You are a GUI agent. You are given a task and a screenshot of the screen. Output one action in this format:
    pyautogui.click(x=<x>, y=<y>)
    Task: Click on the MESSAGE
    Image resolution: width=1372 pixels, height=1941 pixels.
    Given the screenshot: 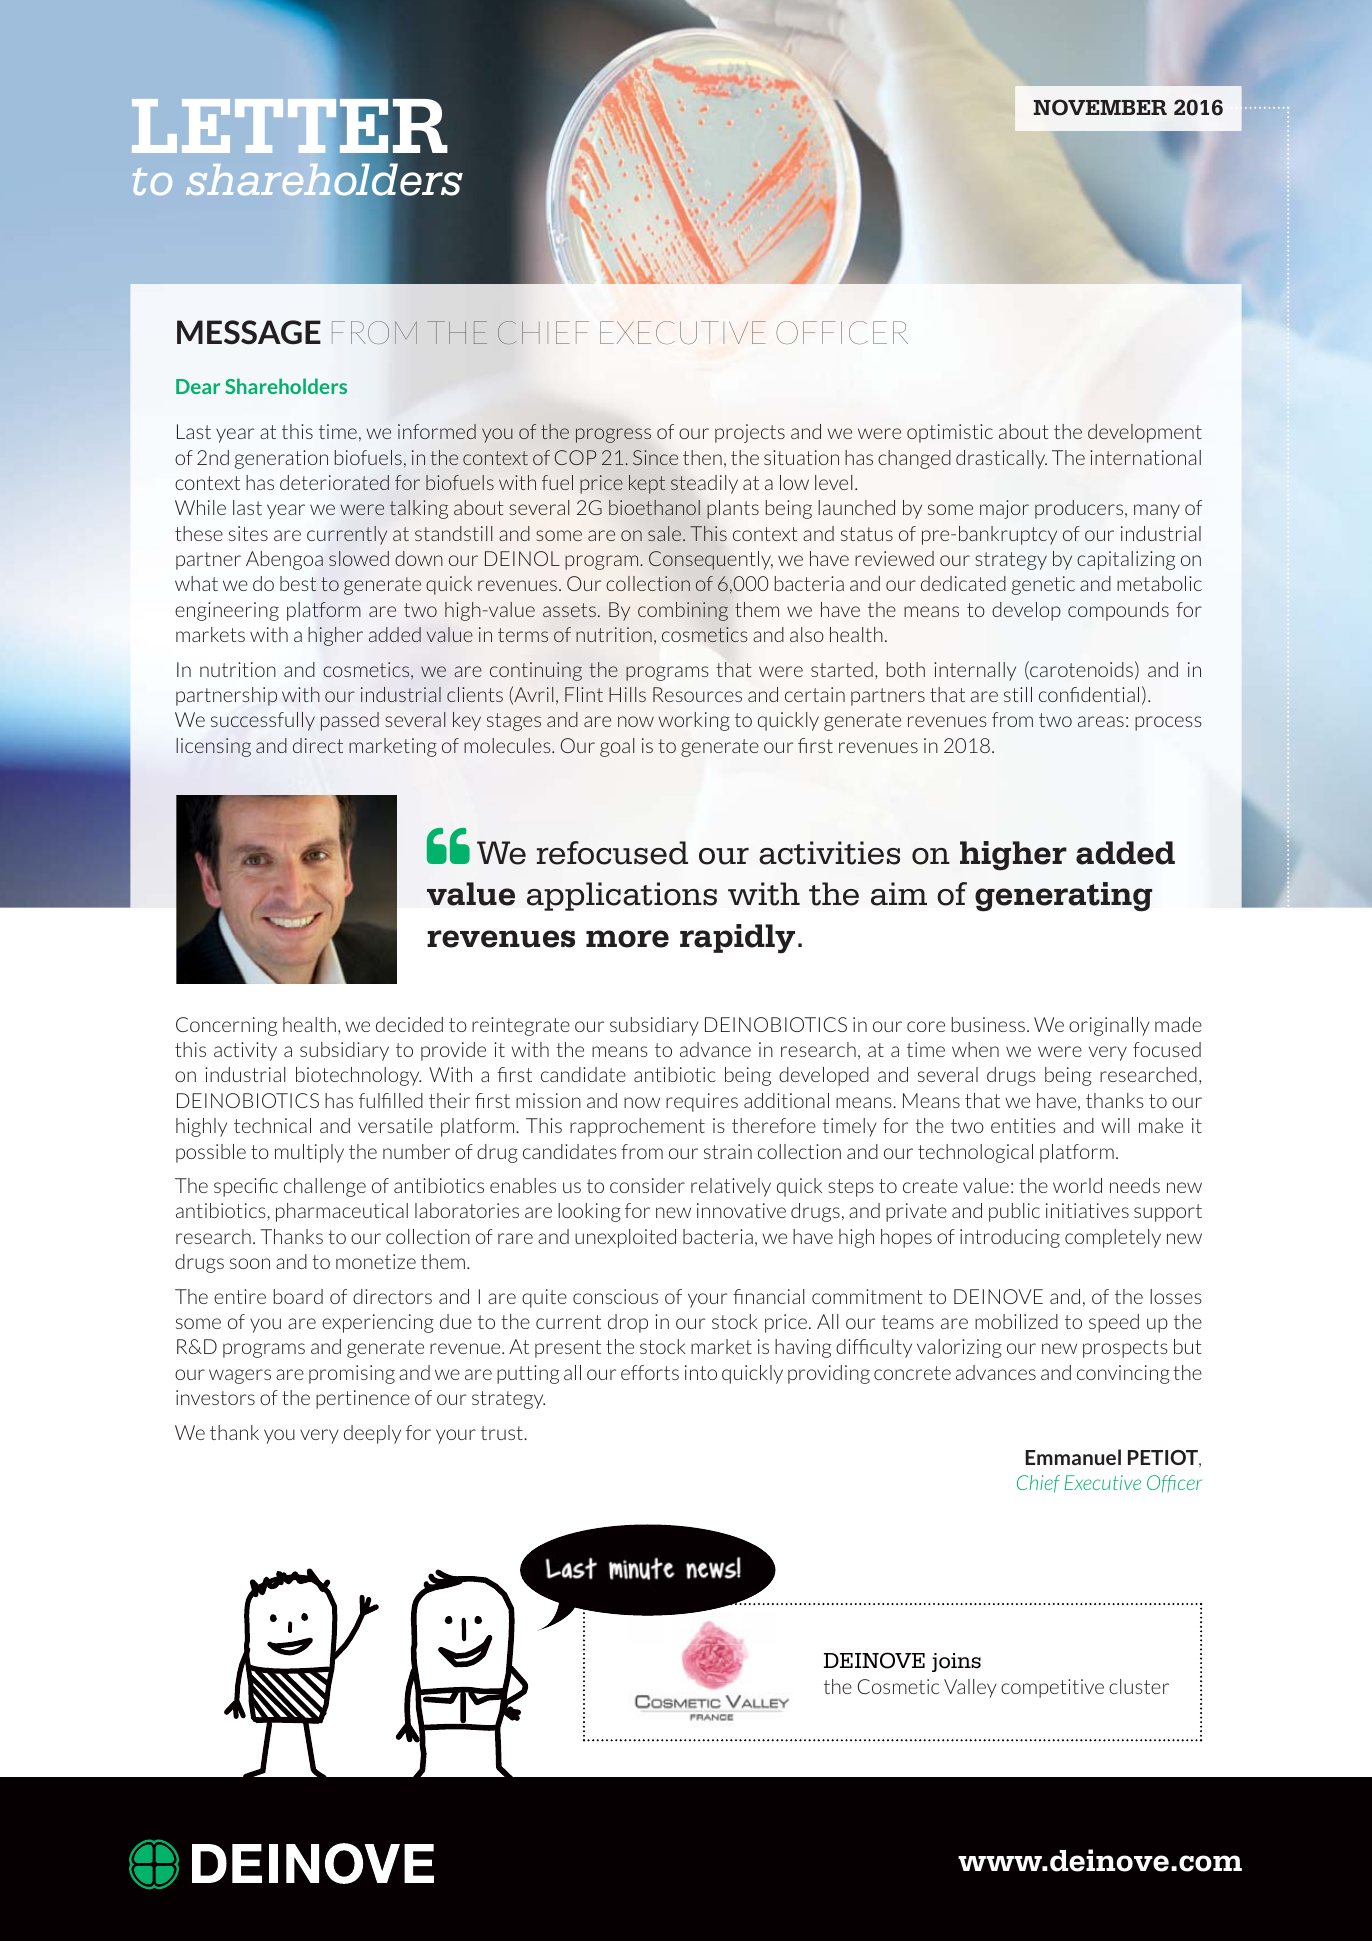 What is the action you would take?
    pyautogui.click(x=249, y=332)
